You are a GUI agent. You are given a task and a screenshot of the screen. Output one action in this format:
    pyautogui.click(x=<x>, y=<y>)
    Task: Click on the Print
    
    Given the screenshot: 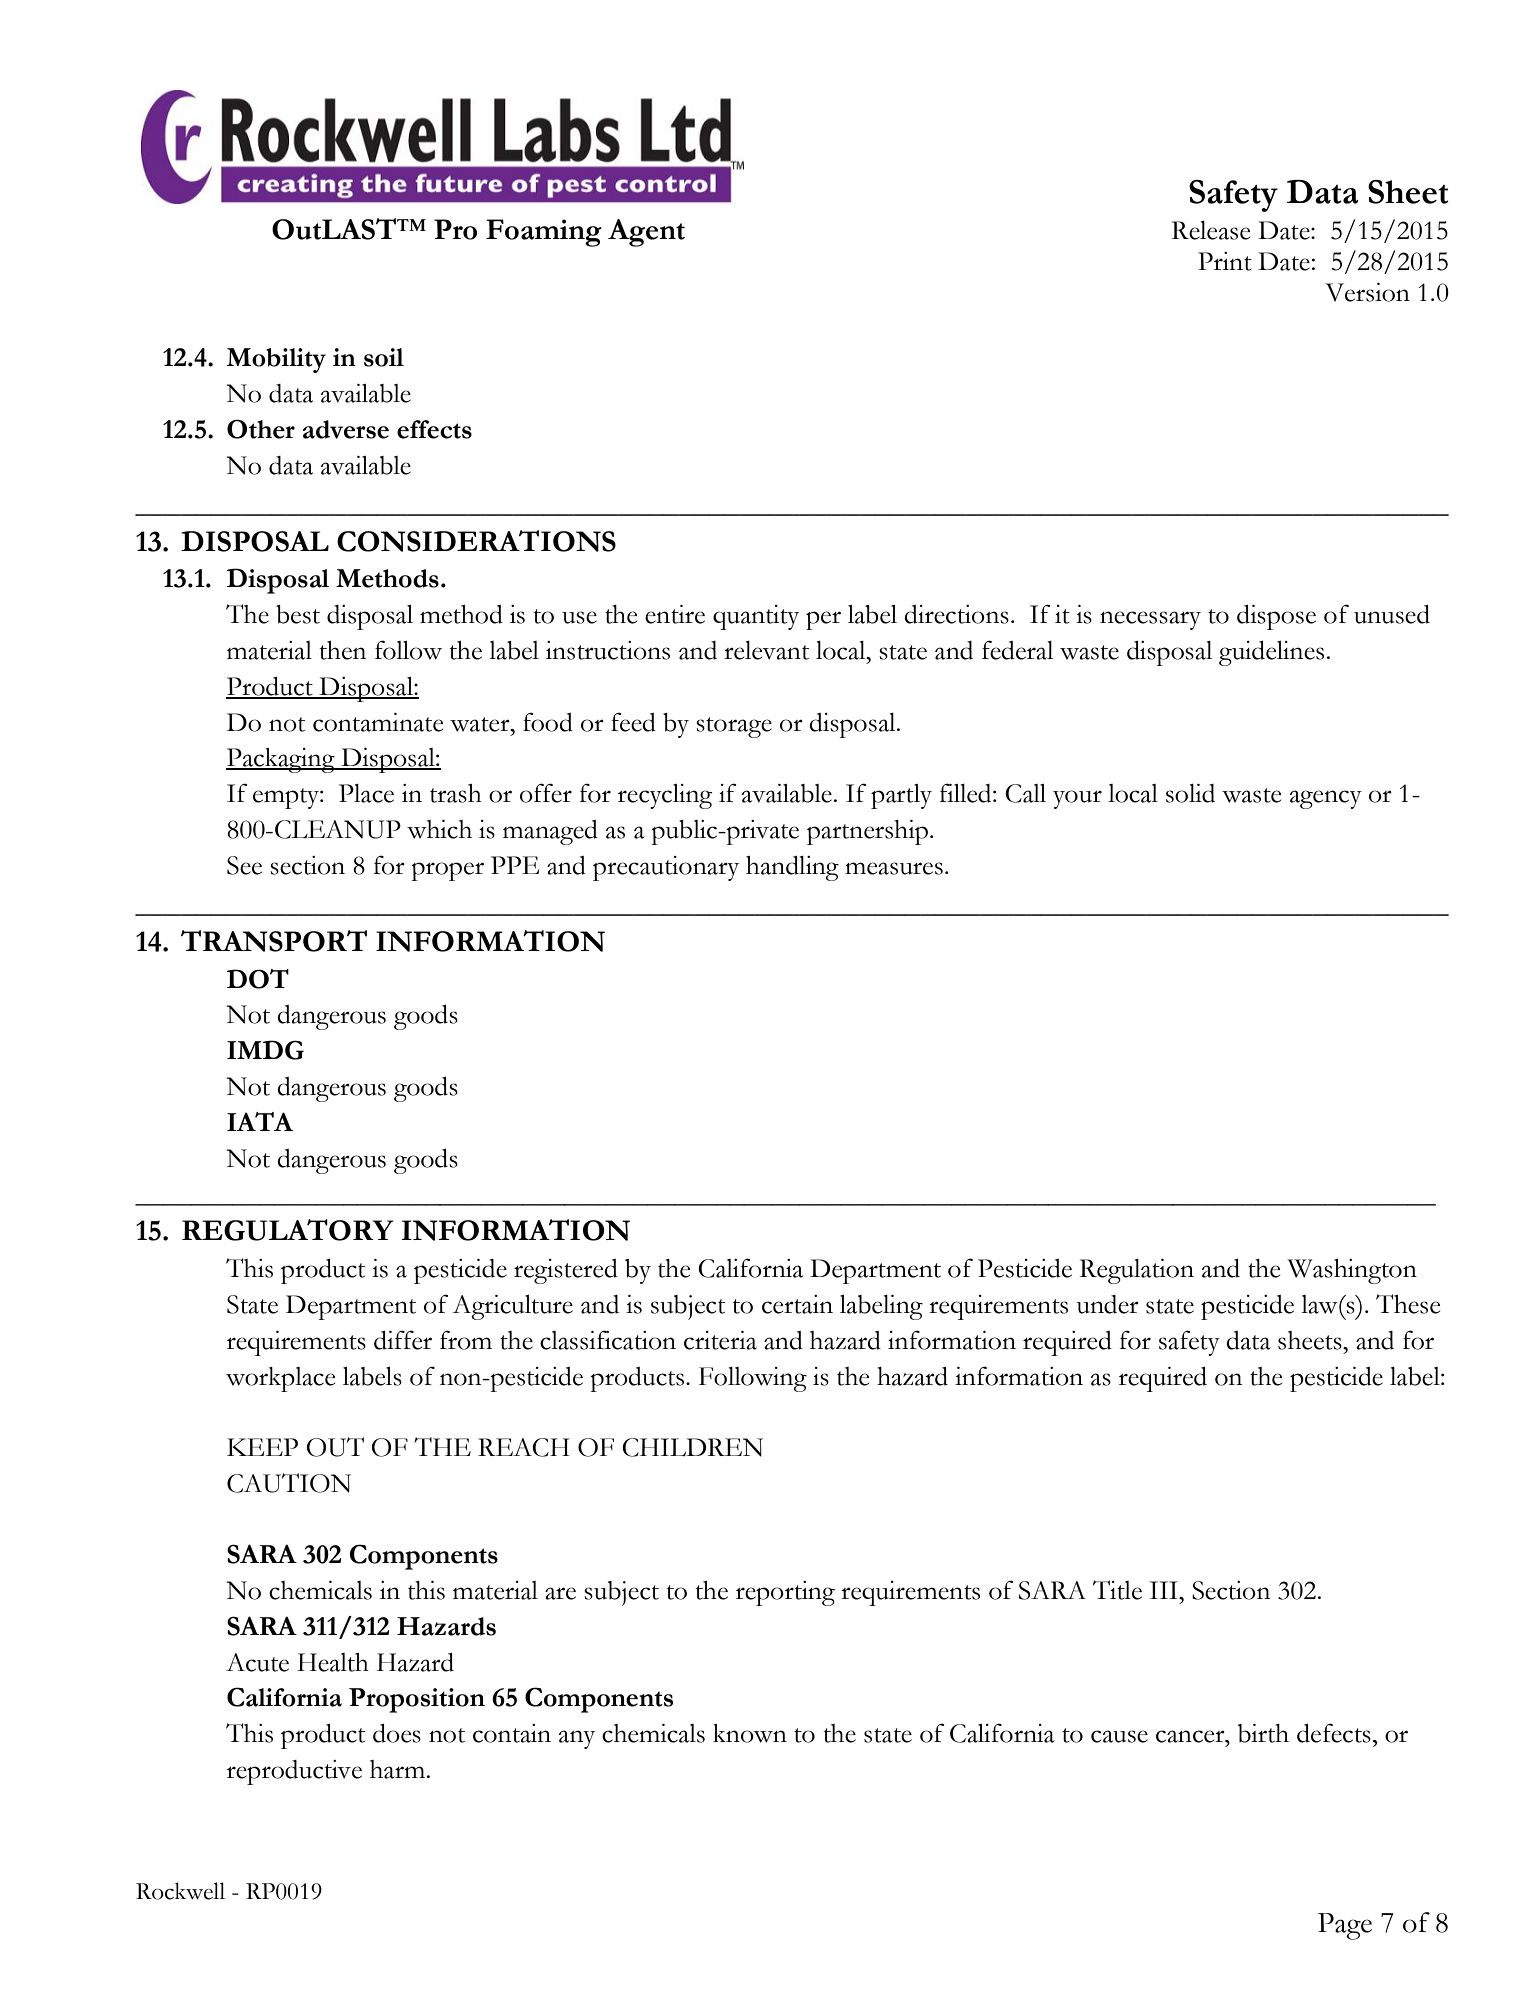 What is the action you would take?
    pyautogui.click(x=1225, y=261)
